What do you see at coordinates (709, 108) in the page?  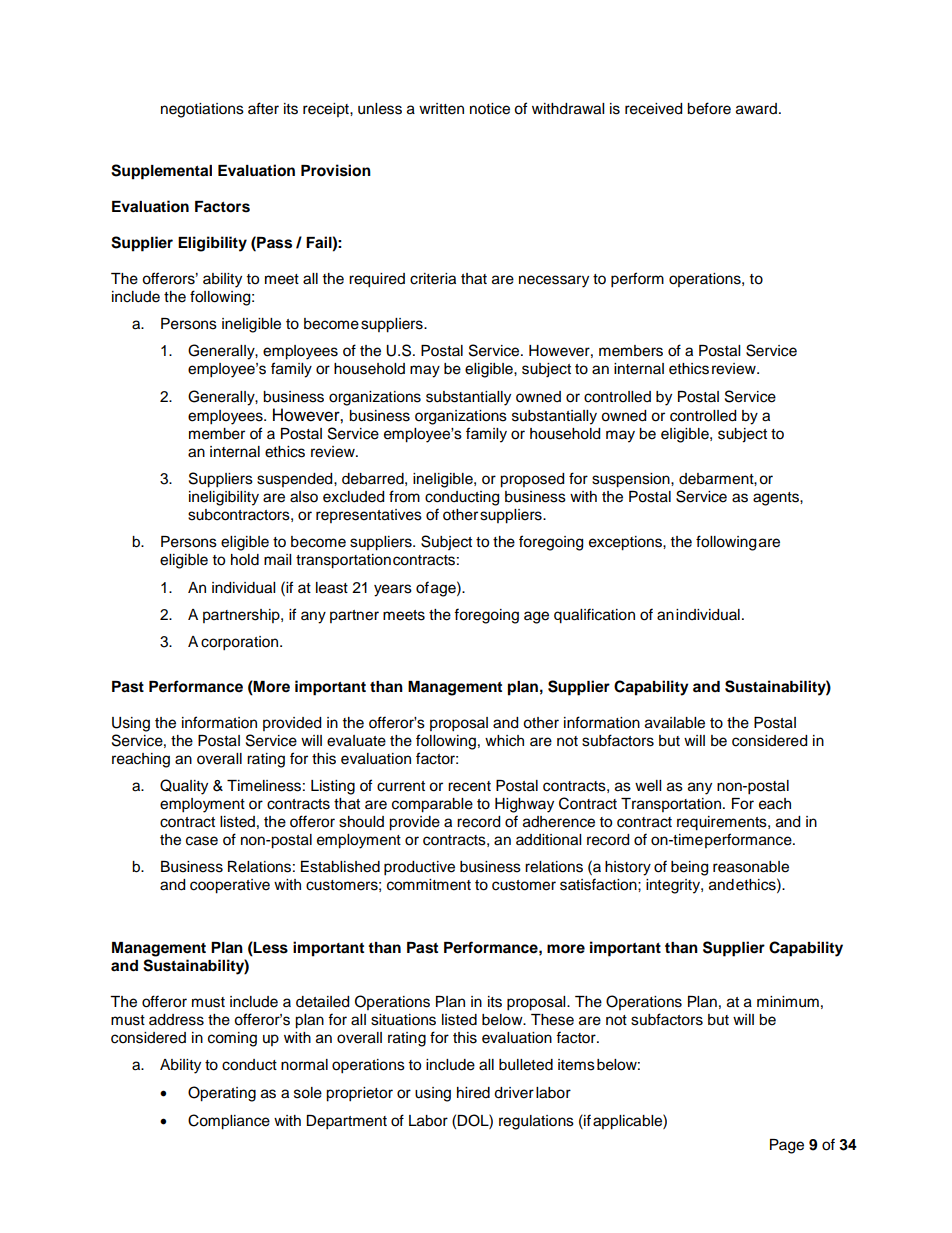 I see `before` at bounding box center [709, 108].
